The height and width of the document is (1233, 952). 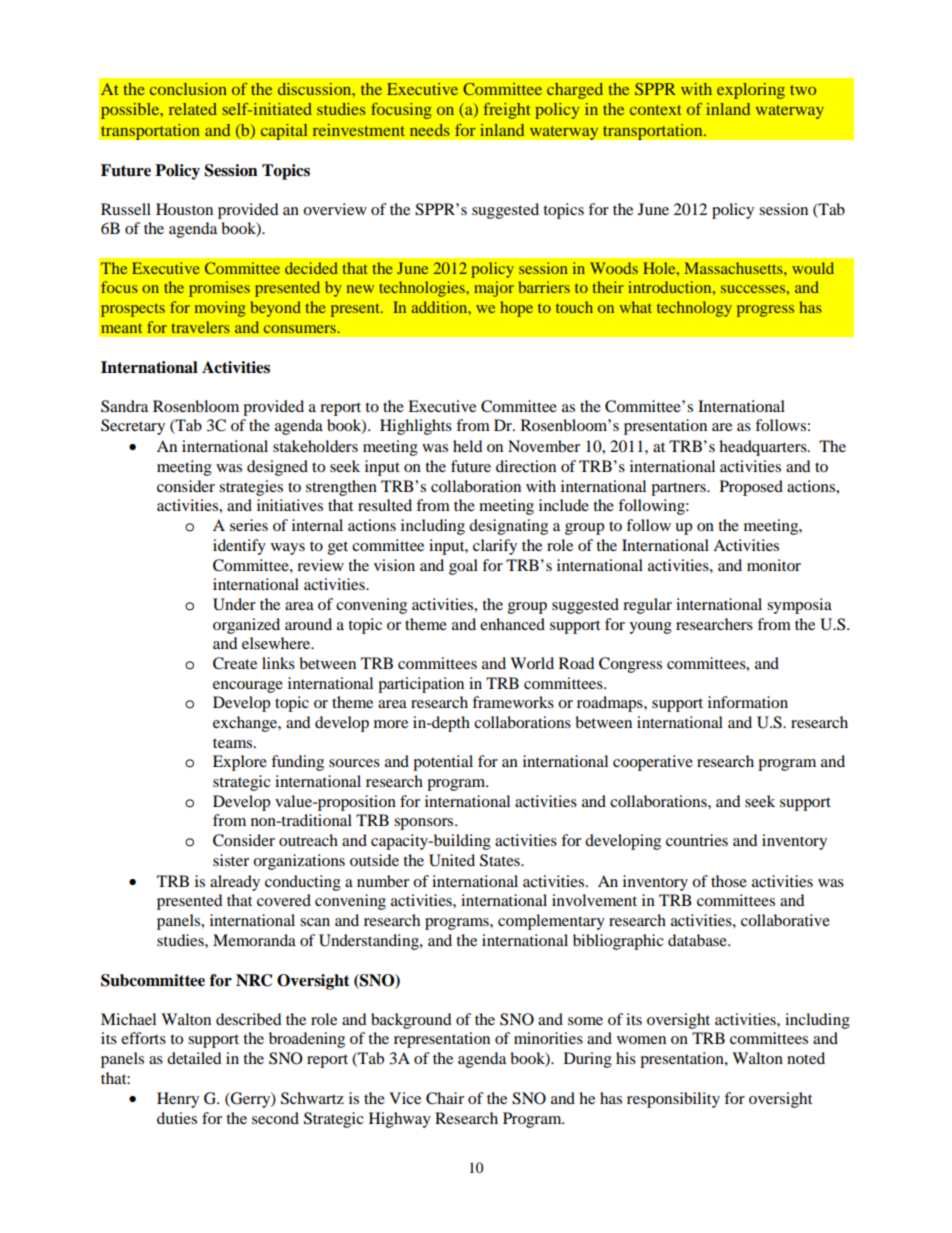 What do you see at coordinates (430, 130) in the document?
I see `needs` at bounding box center [430, 130].
